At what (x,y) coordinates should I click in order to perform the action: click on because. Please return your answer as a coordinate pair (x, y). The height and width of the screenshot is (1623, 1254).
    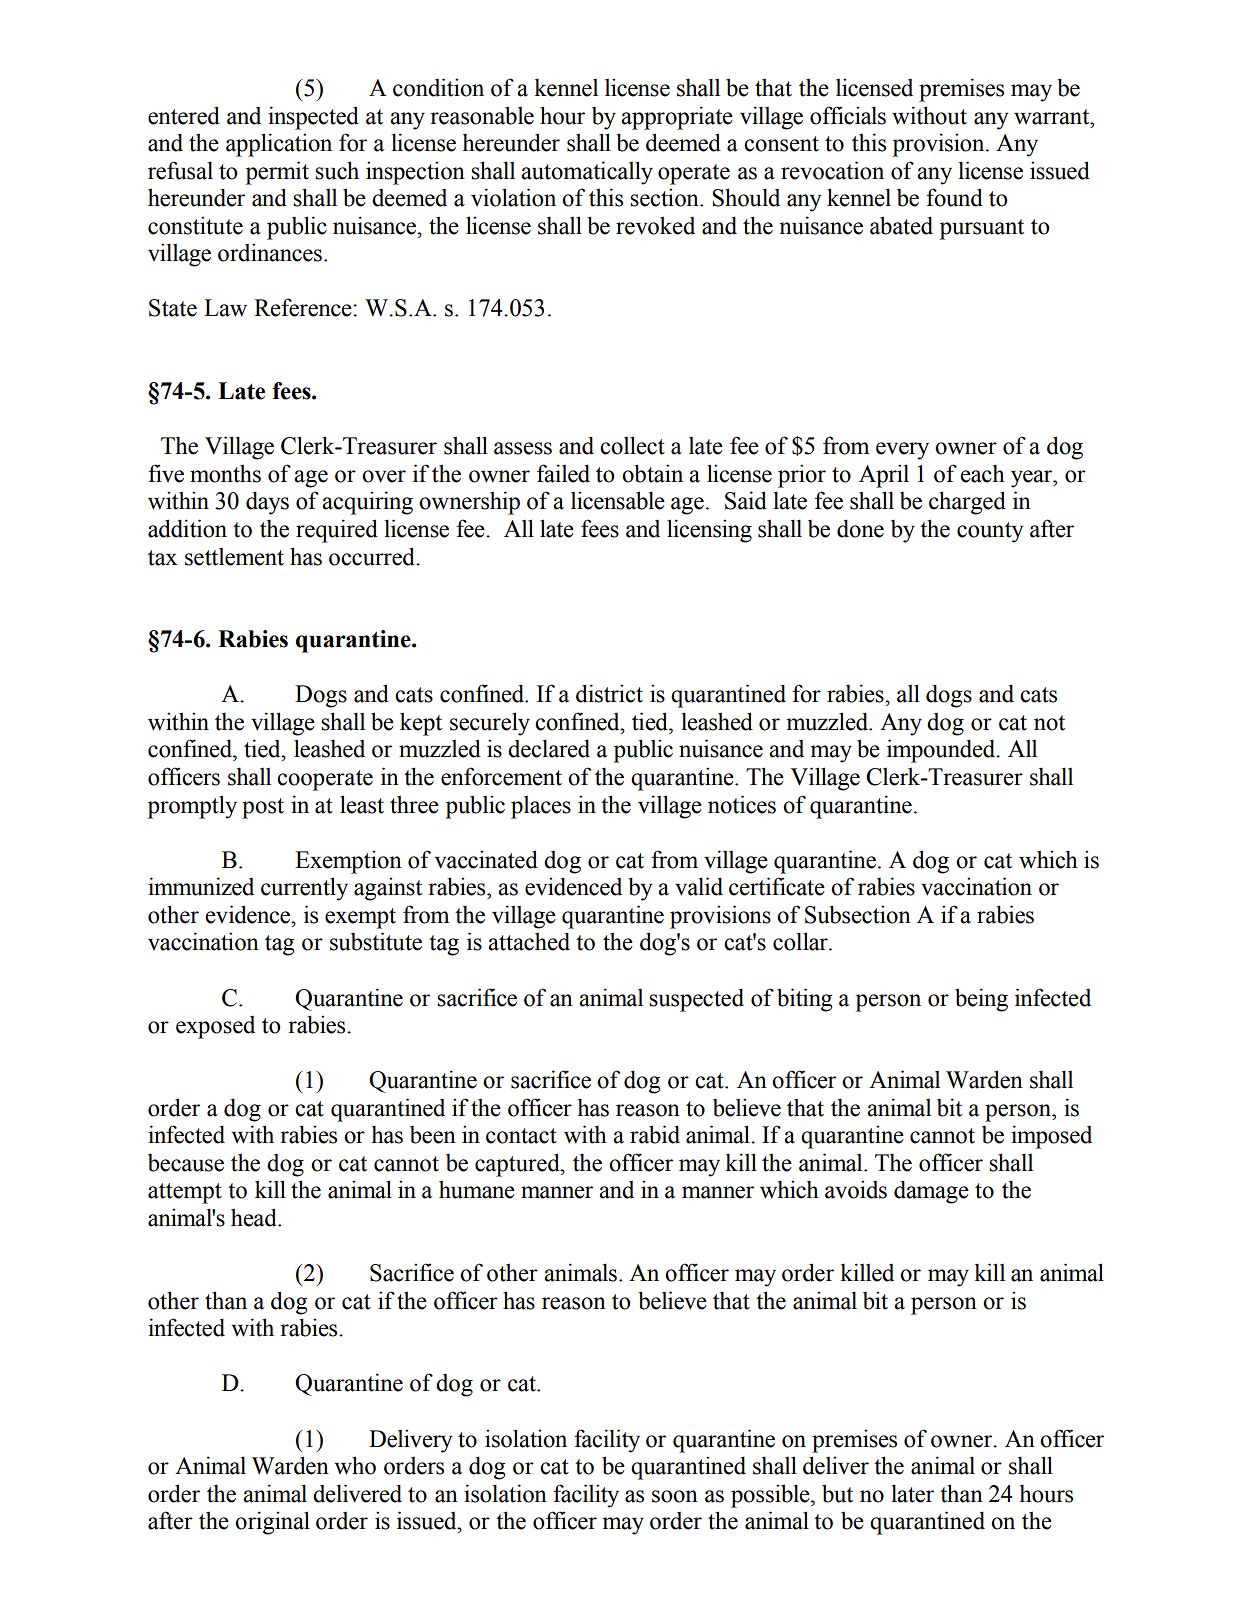
    Looking at the image, I should click on (186, 1163).
